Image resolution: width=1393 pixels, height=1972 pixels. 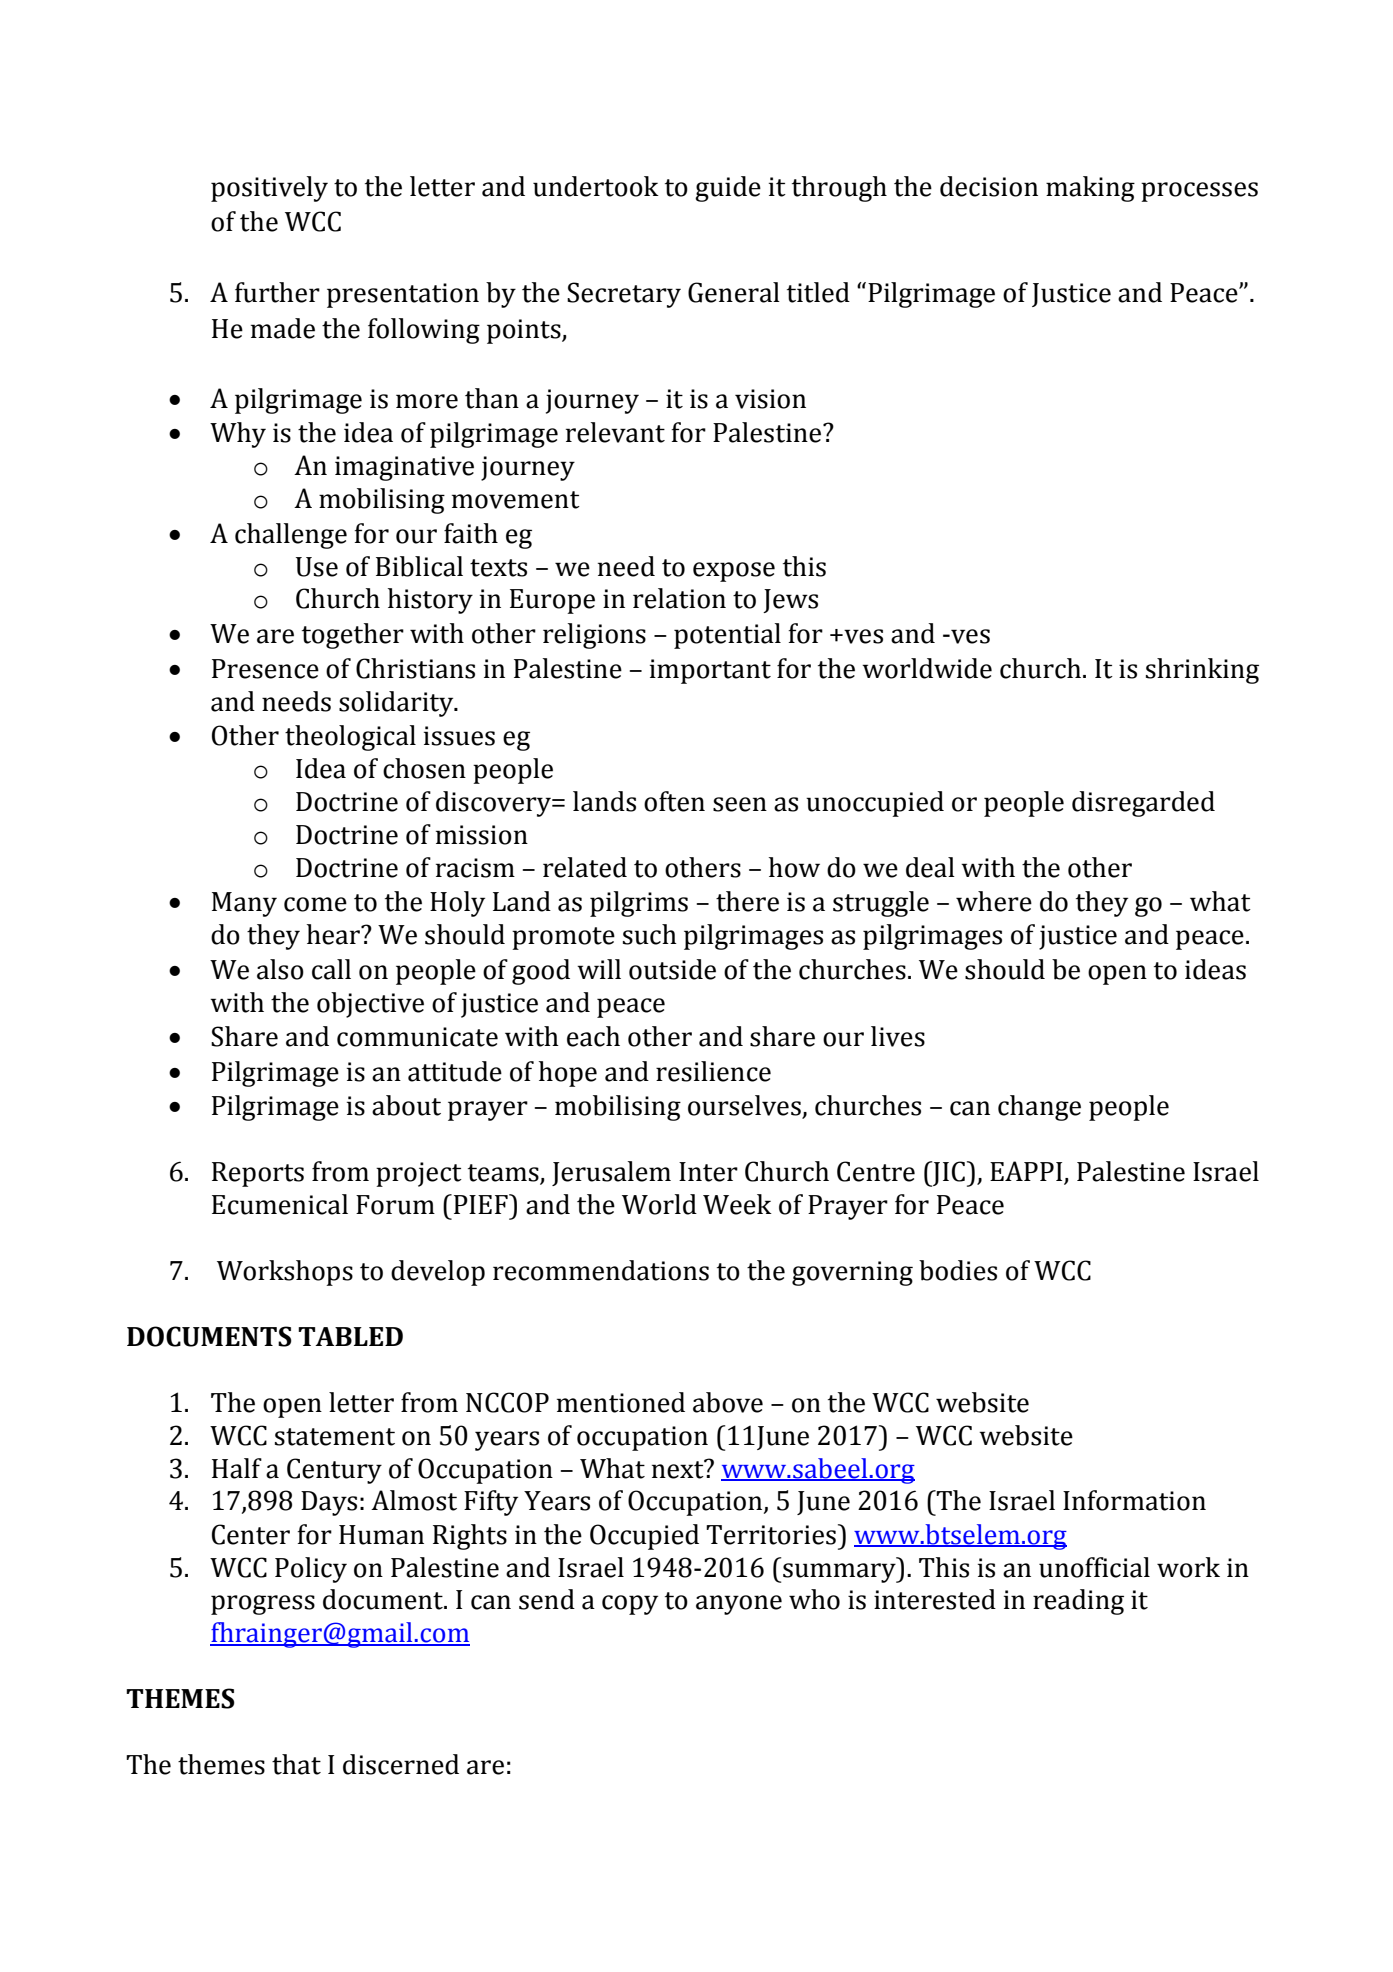 What do you see at coordinates (739, 1605) in the screenshot?
I see `anyone` at bounding box center [739, 1605].
